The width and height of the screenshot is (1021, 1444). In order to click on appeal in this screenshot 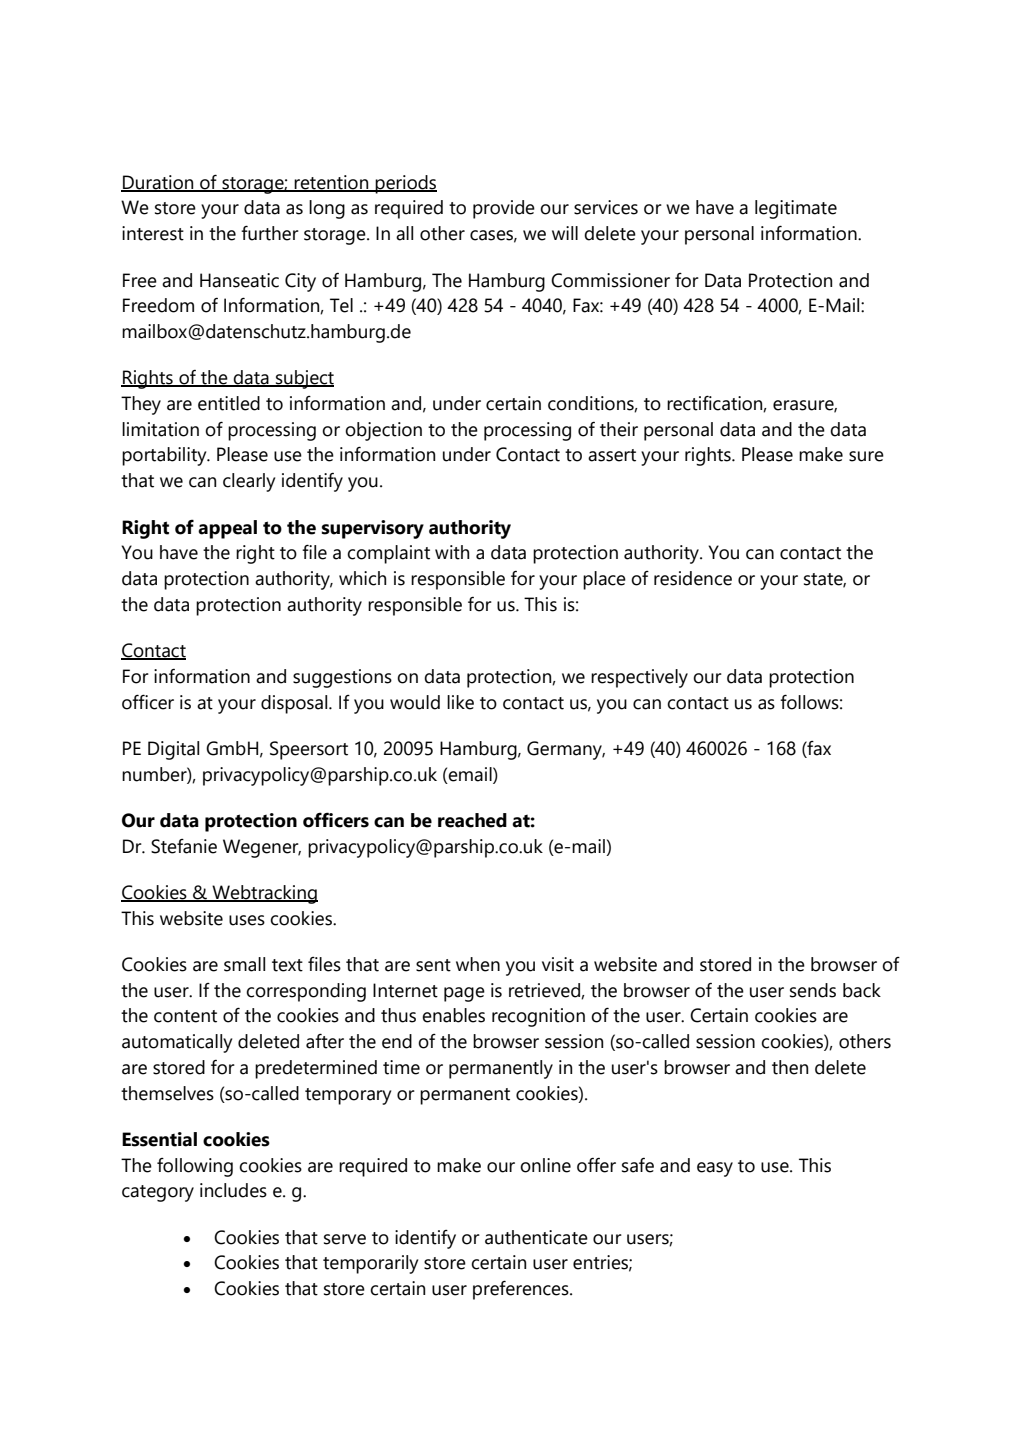, I will do `click(227, 529)`.
